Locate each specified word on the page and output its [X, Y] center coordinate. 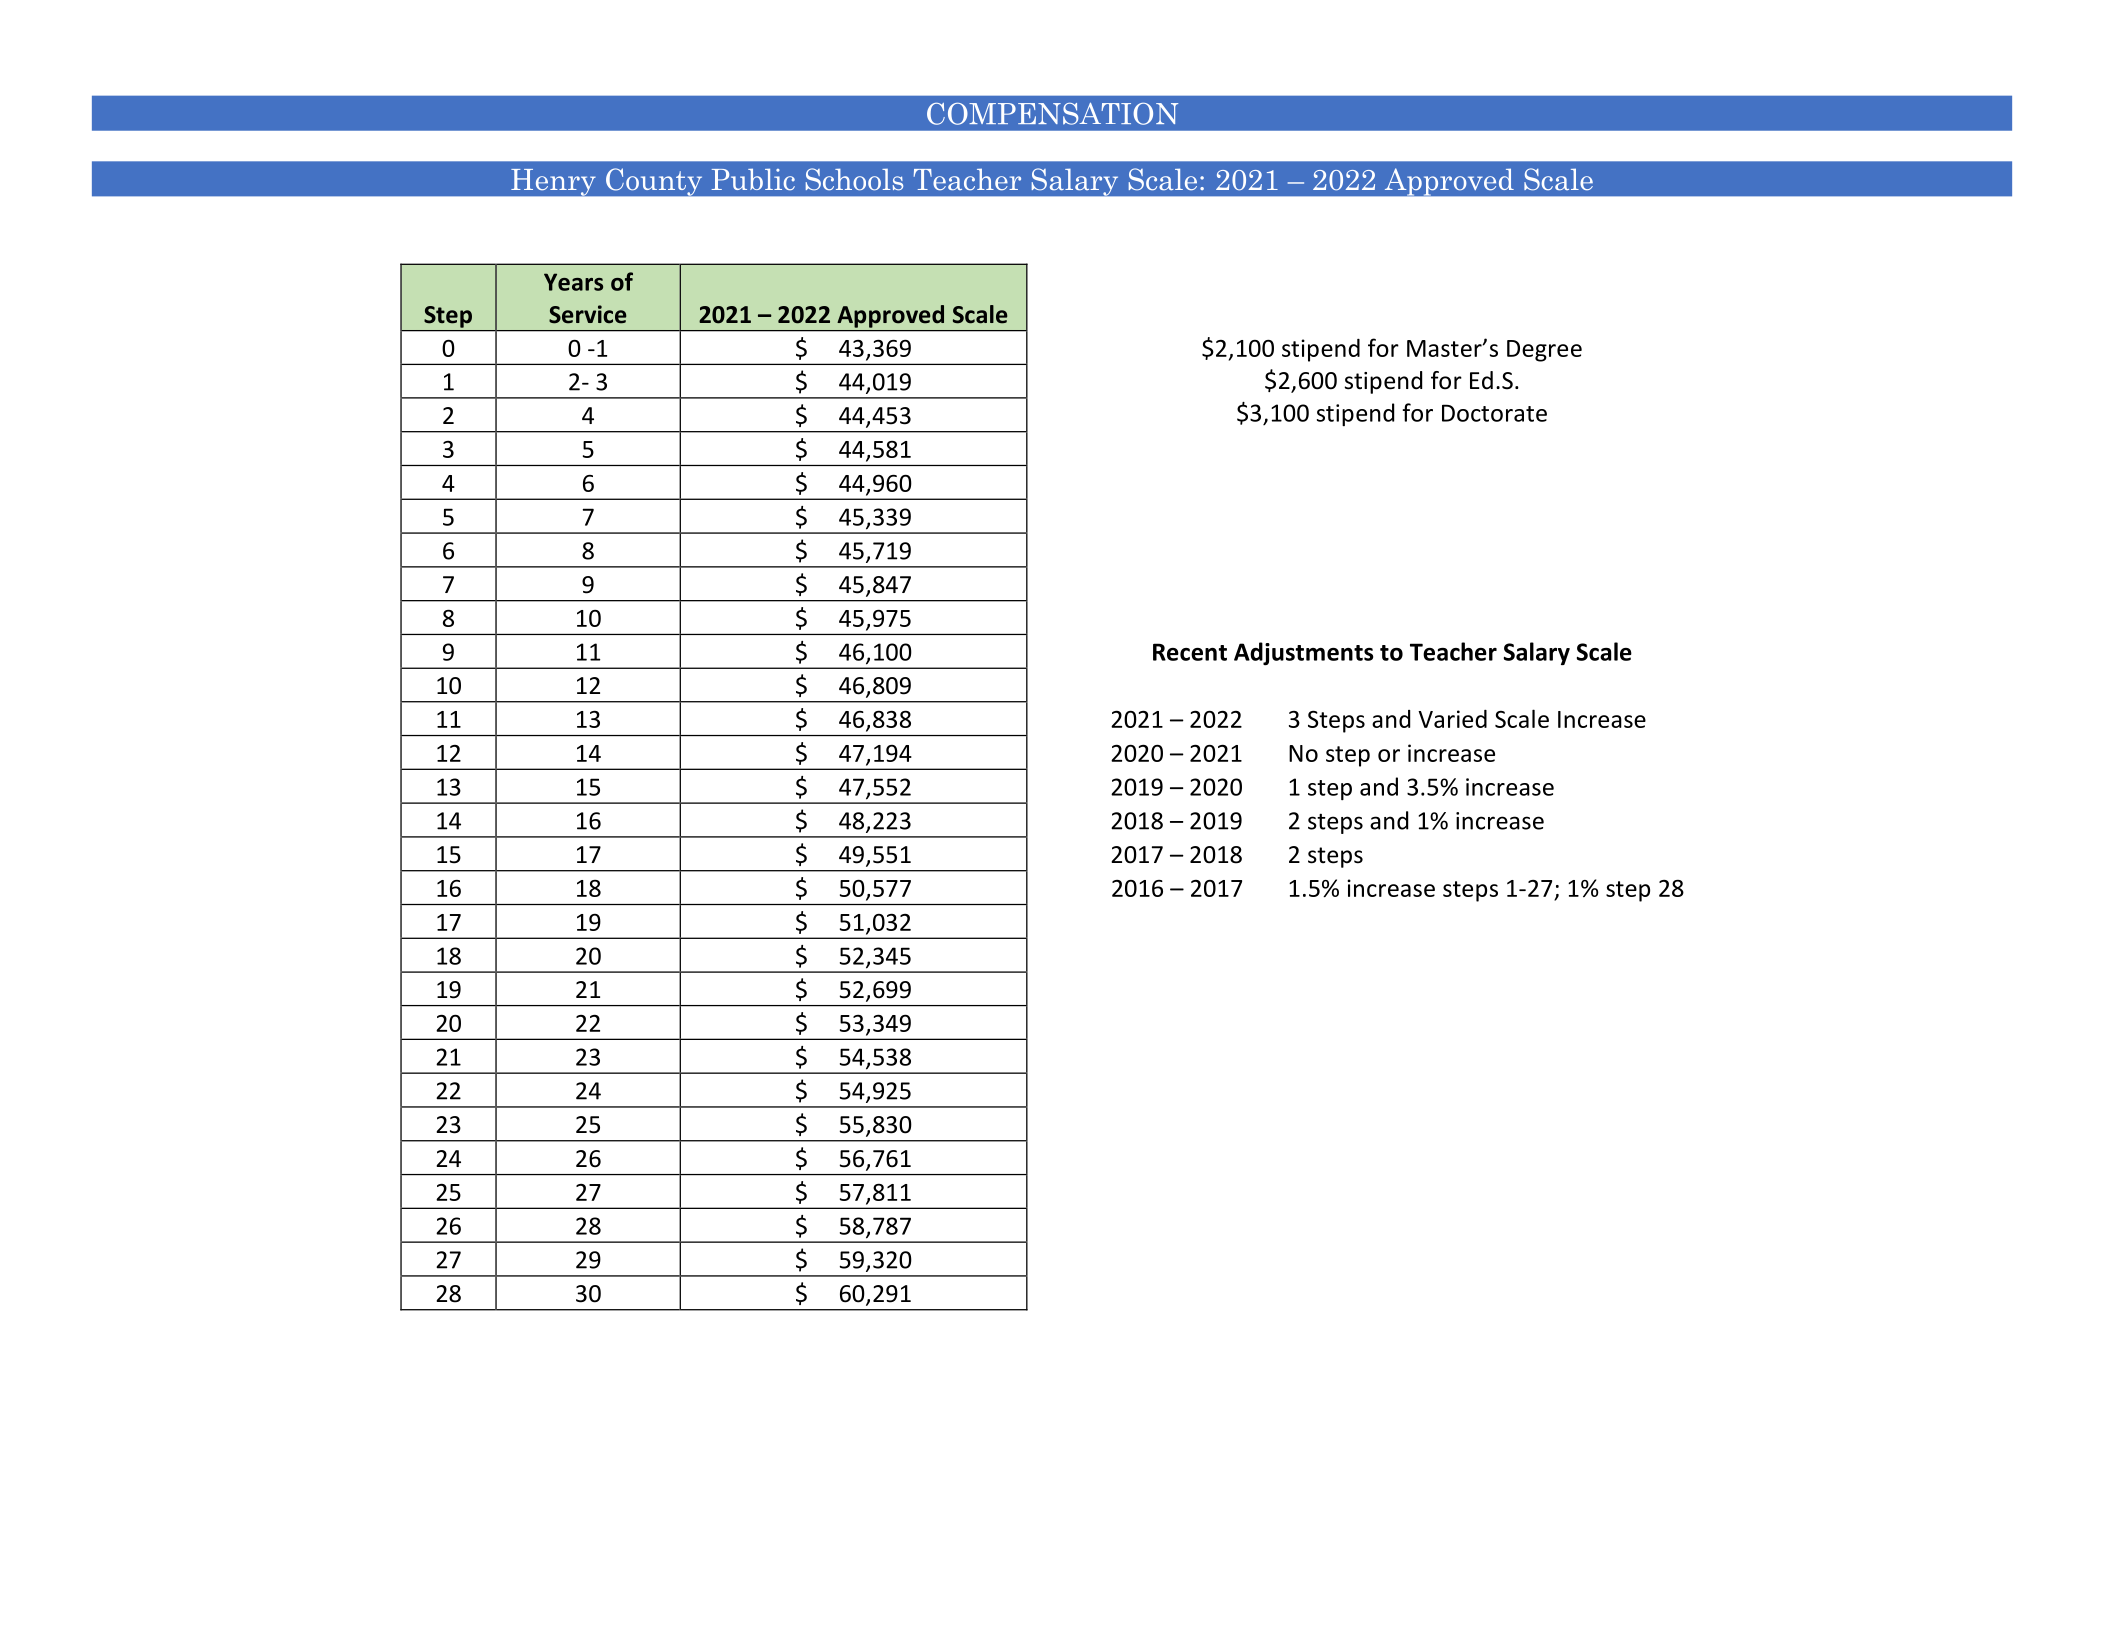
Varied [1452, 719]
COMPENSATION [1052, 114]
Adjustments [1303, 654]
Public [753, 179]
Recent [1190, 652]
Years [573, 282]
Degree [1544, 351]
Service [588, 314]
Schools [854, 179]
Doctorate [1494, 413]
